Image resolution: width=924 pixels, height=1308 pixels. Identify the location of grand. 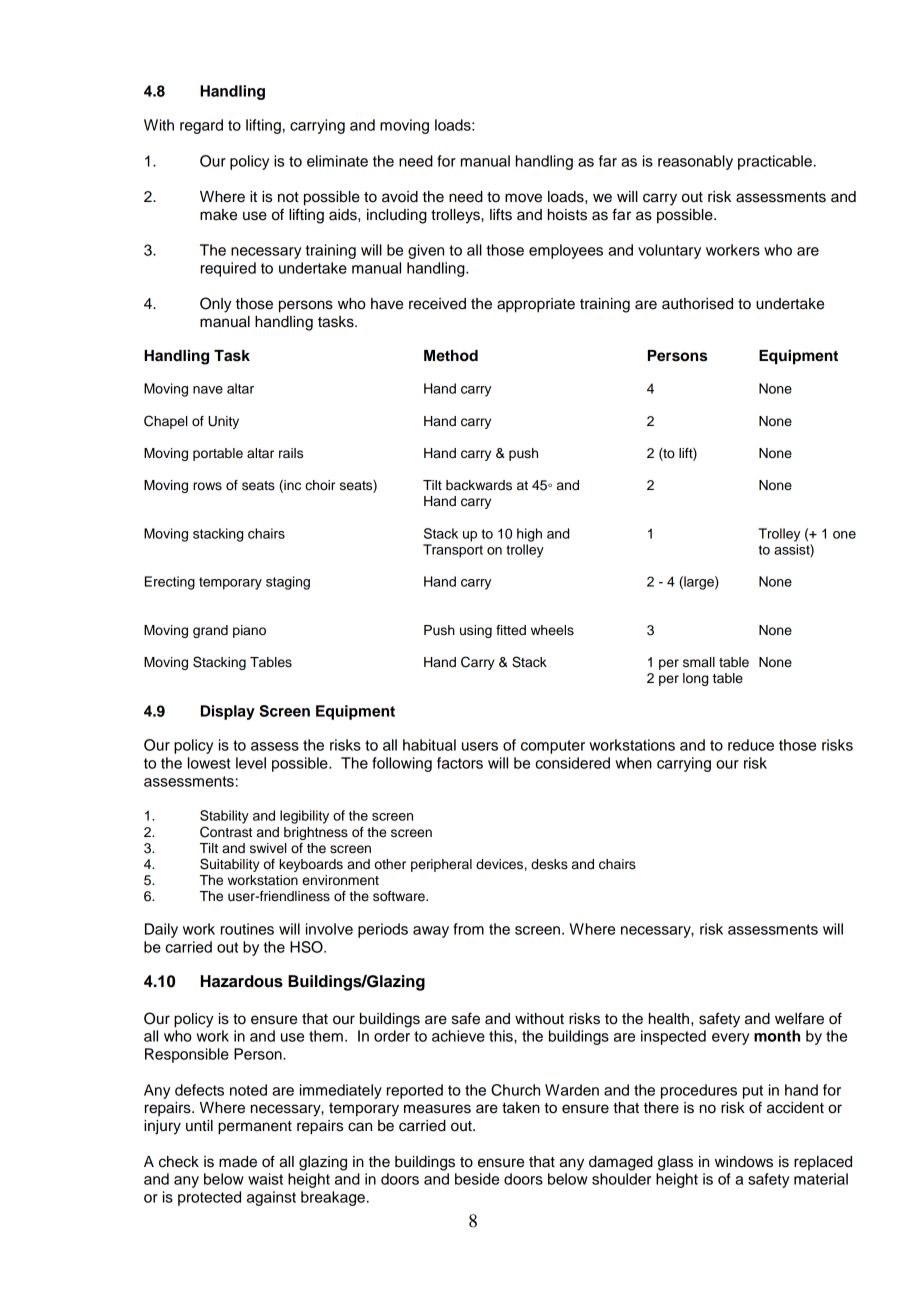
(210, 631).
